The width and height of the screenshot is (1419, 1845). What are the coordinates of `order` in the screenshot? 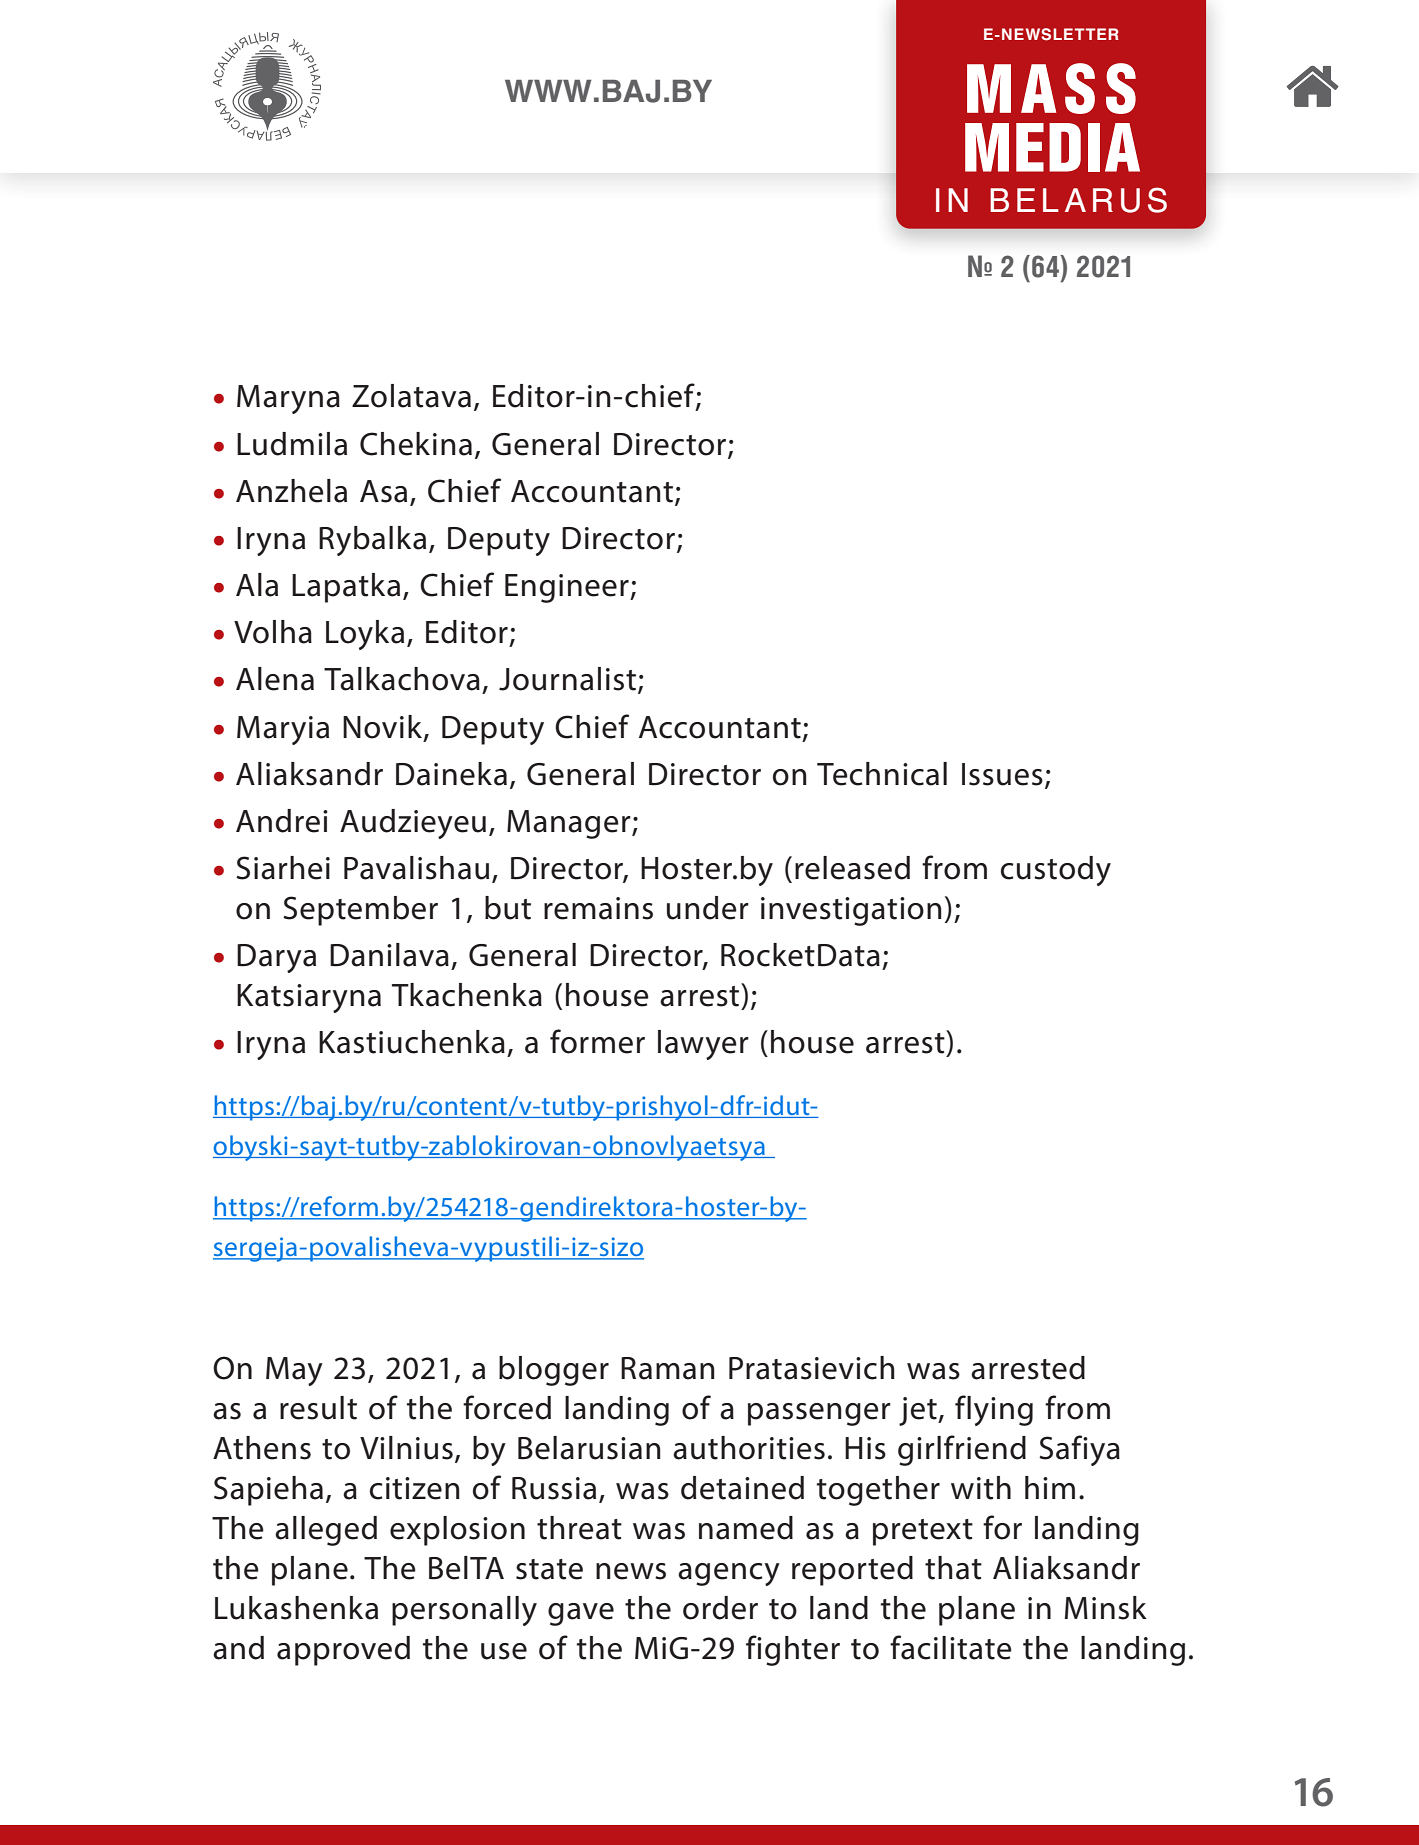 It's located at (720, 1608).
